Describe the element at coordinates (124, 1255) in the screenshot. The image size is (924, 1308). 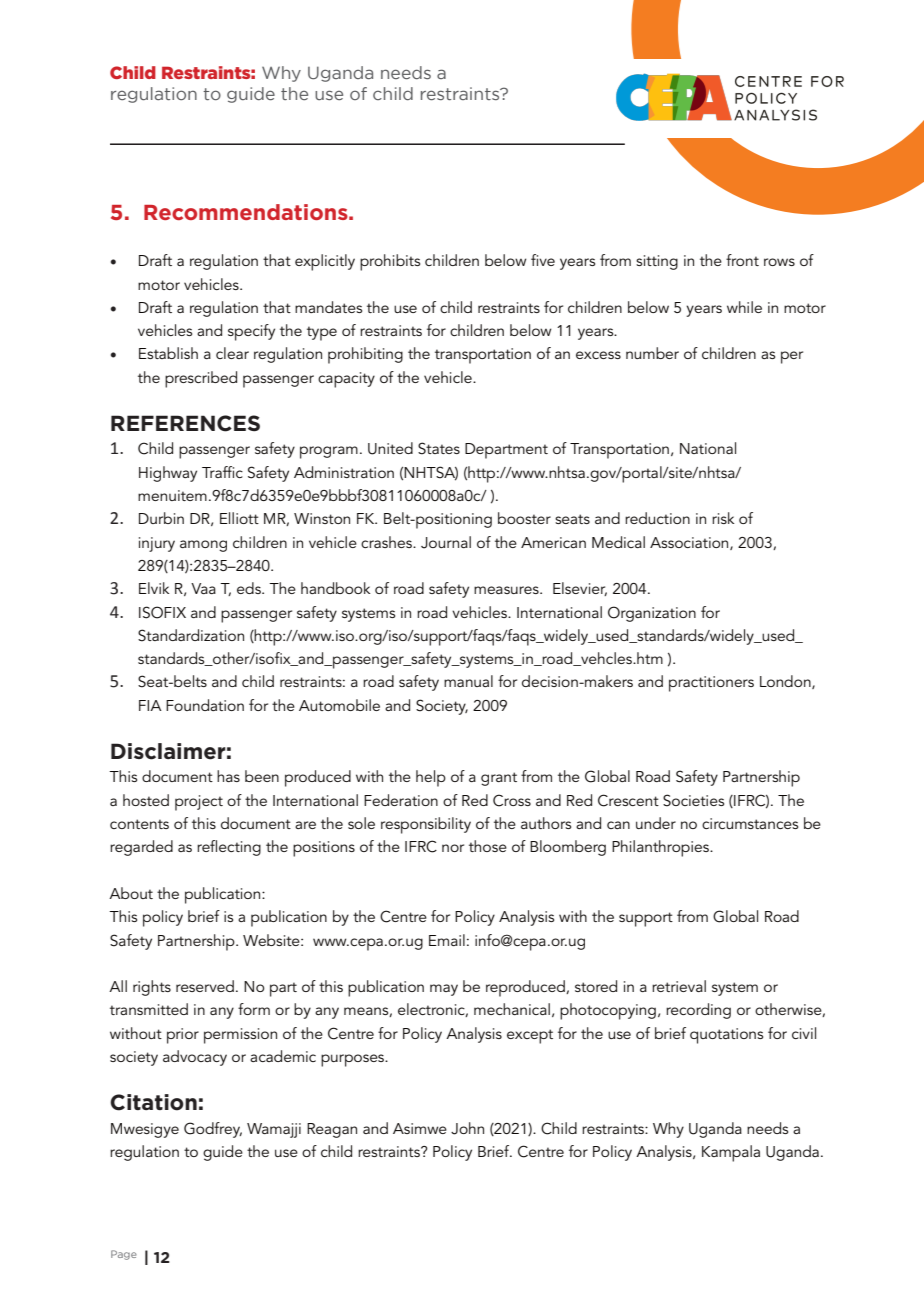
I see `Page` at that location.
